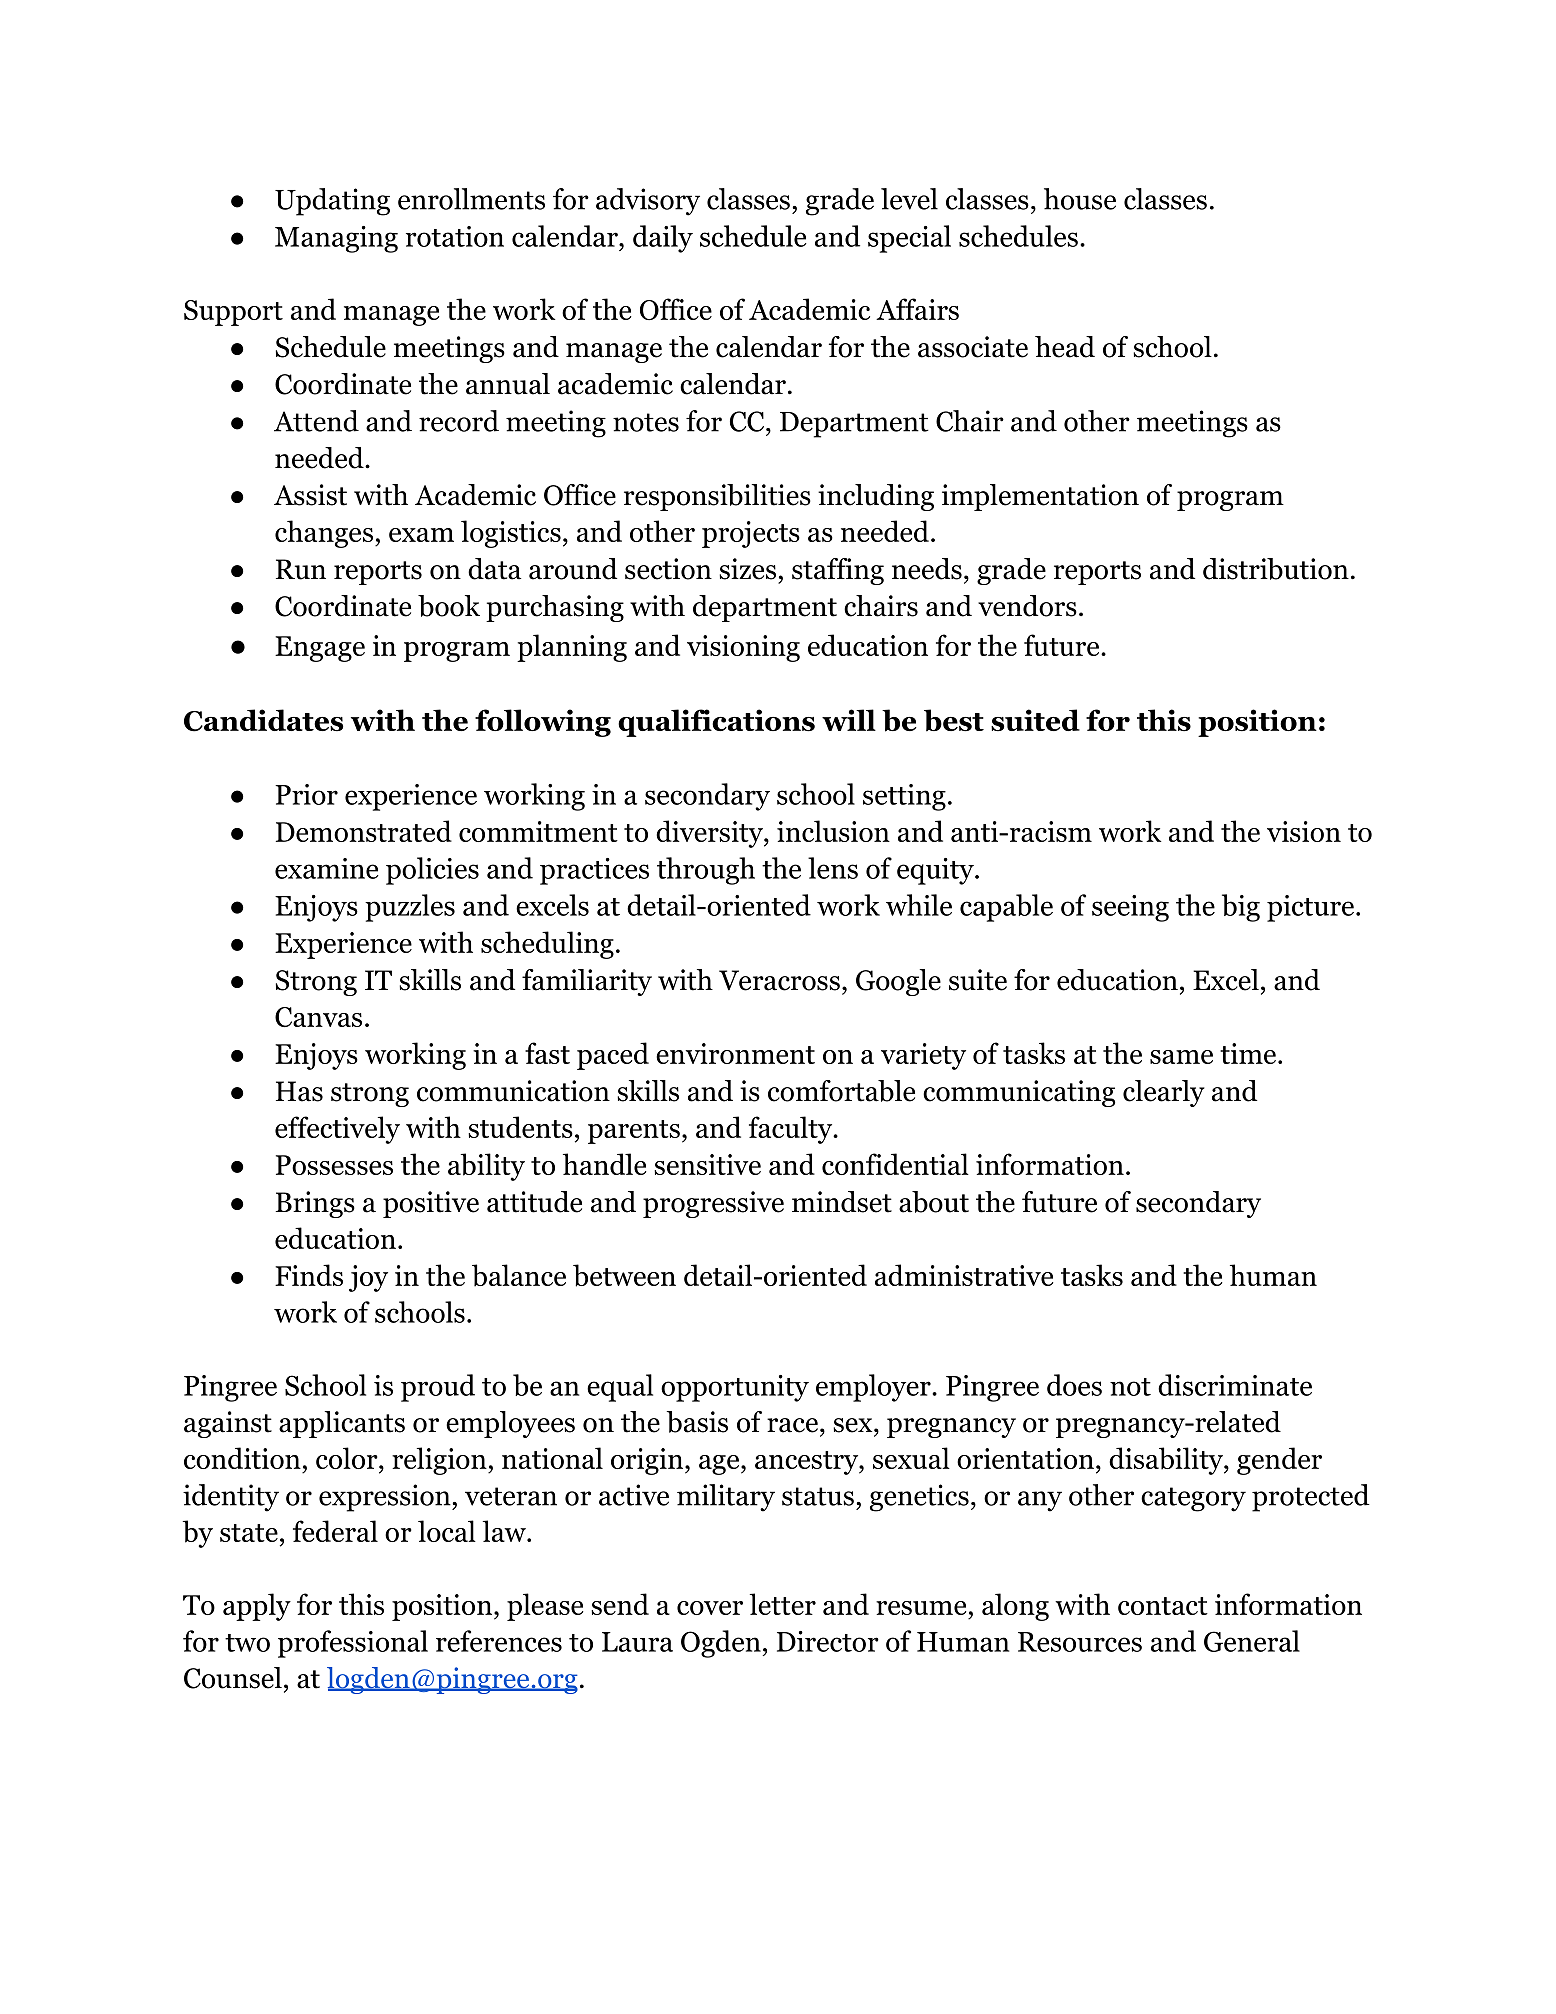 The width and height of the page is (1556, 2014). Describe the element at coordinates (336, 239) in the page. I see `Managing` at that location.
